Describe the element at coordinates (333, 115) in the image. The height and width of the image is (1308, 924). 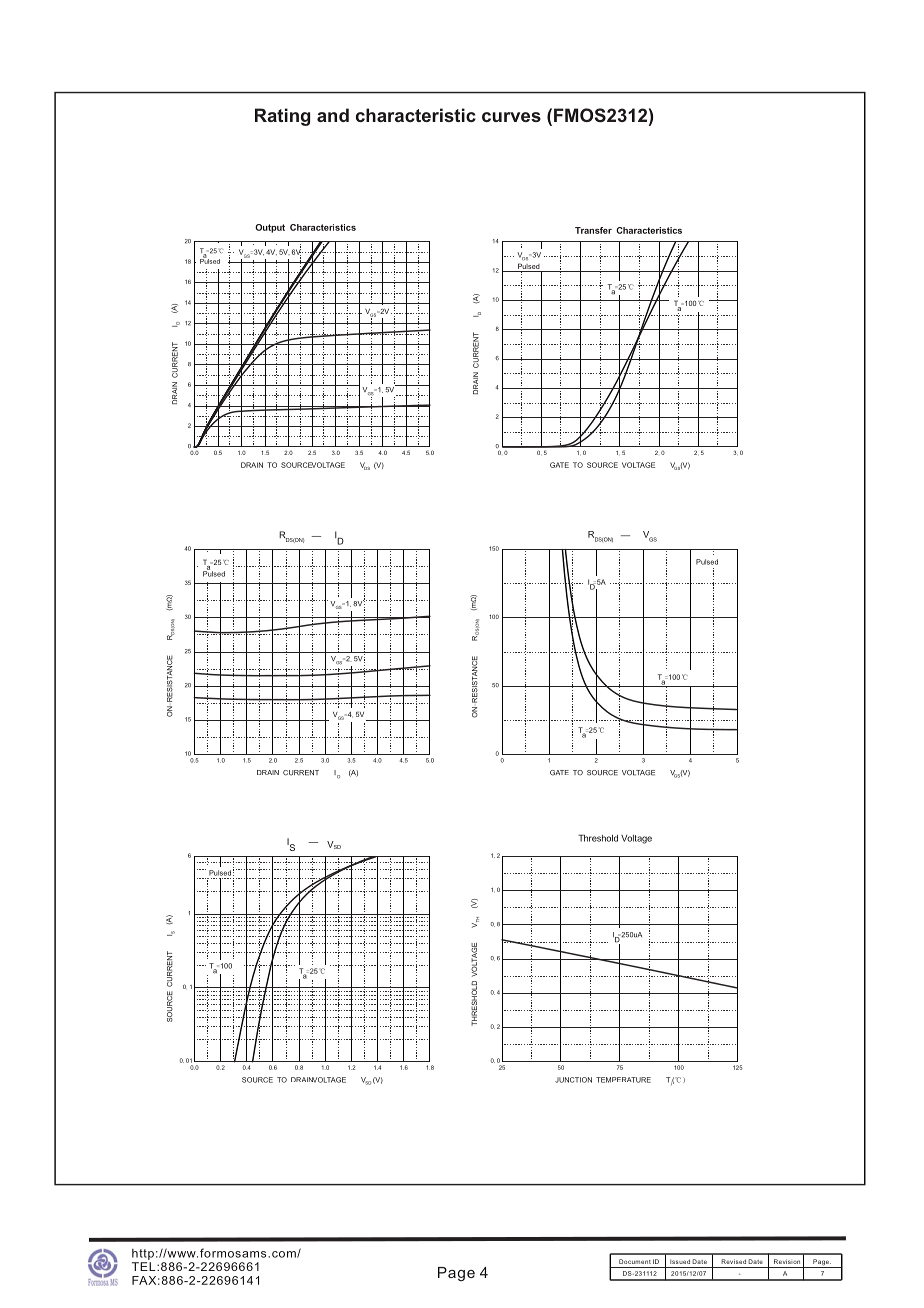
I see `and` at that location.
